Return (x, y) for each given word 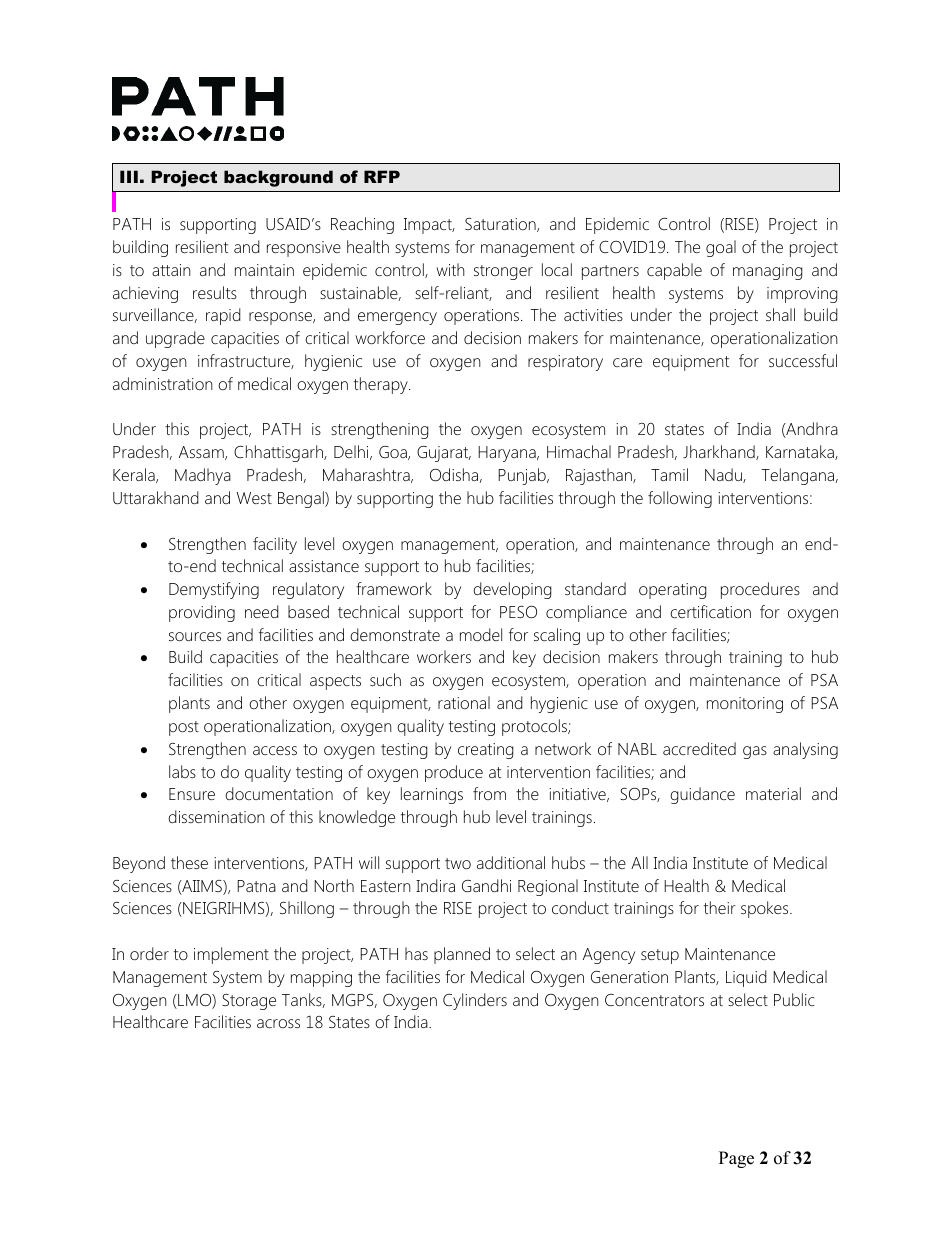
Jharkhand (720, 452)
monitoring (745, 705)
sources (195, 636)
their (720, 907)
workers (444, 656)
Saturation (501, 225)
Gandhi (486, 885)
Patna (256, 886)
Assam (202, 453)
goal (721, 248)
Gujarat (444, 454)
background (278, 178)
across (278, 1023)
